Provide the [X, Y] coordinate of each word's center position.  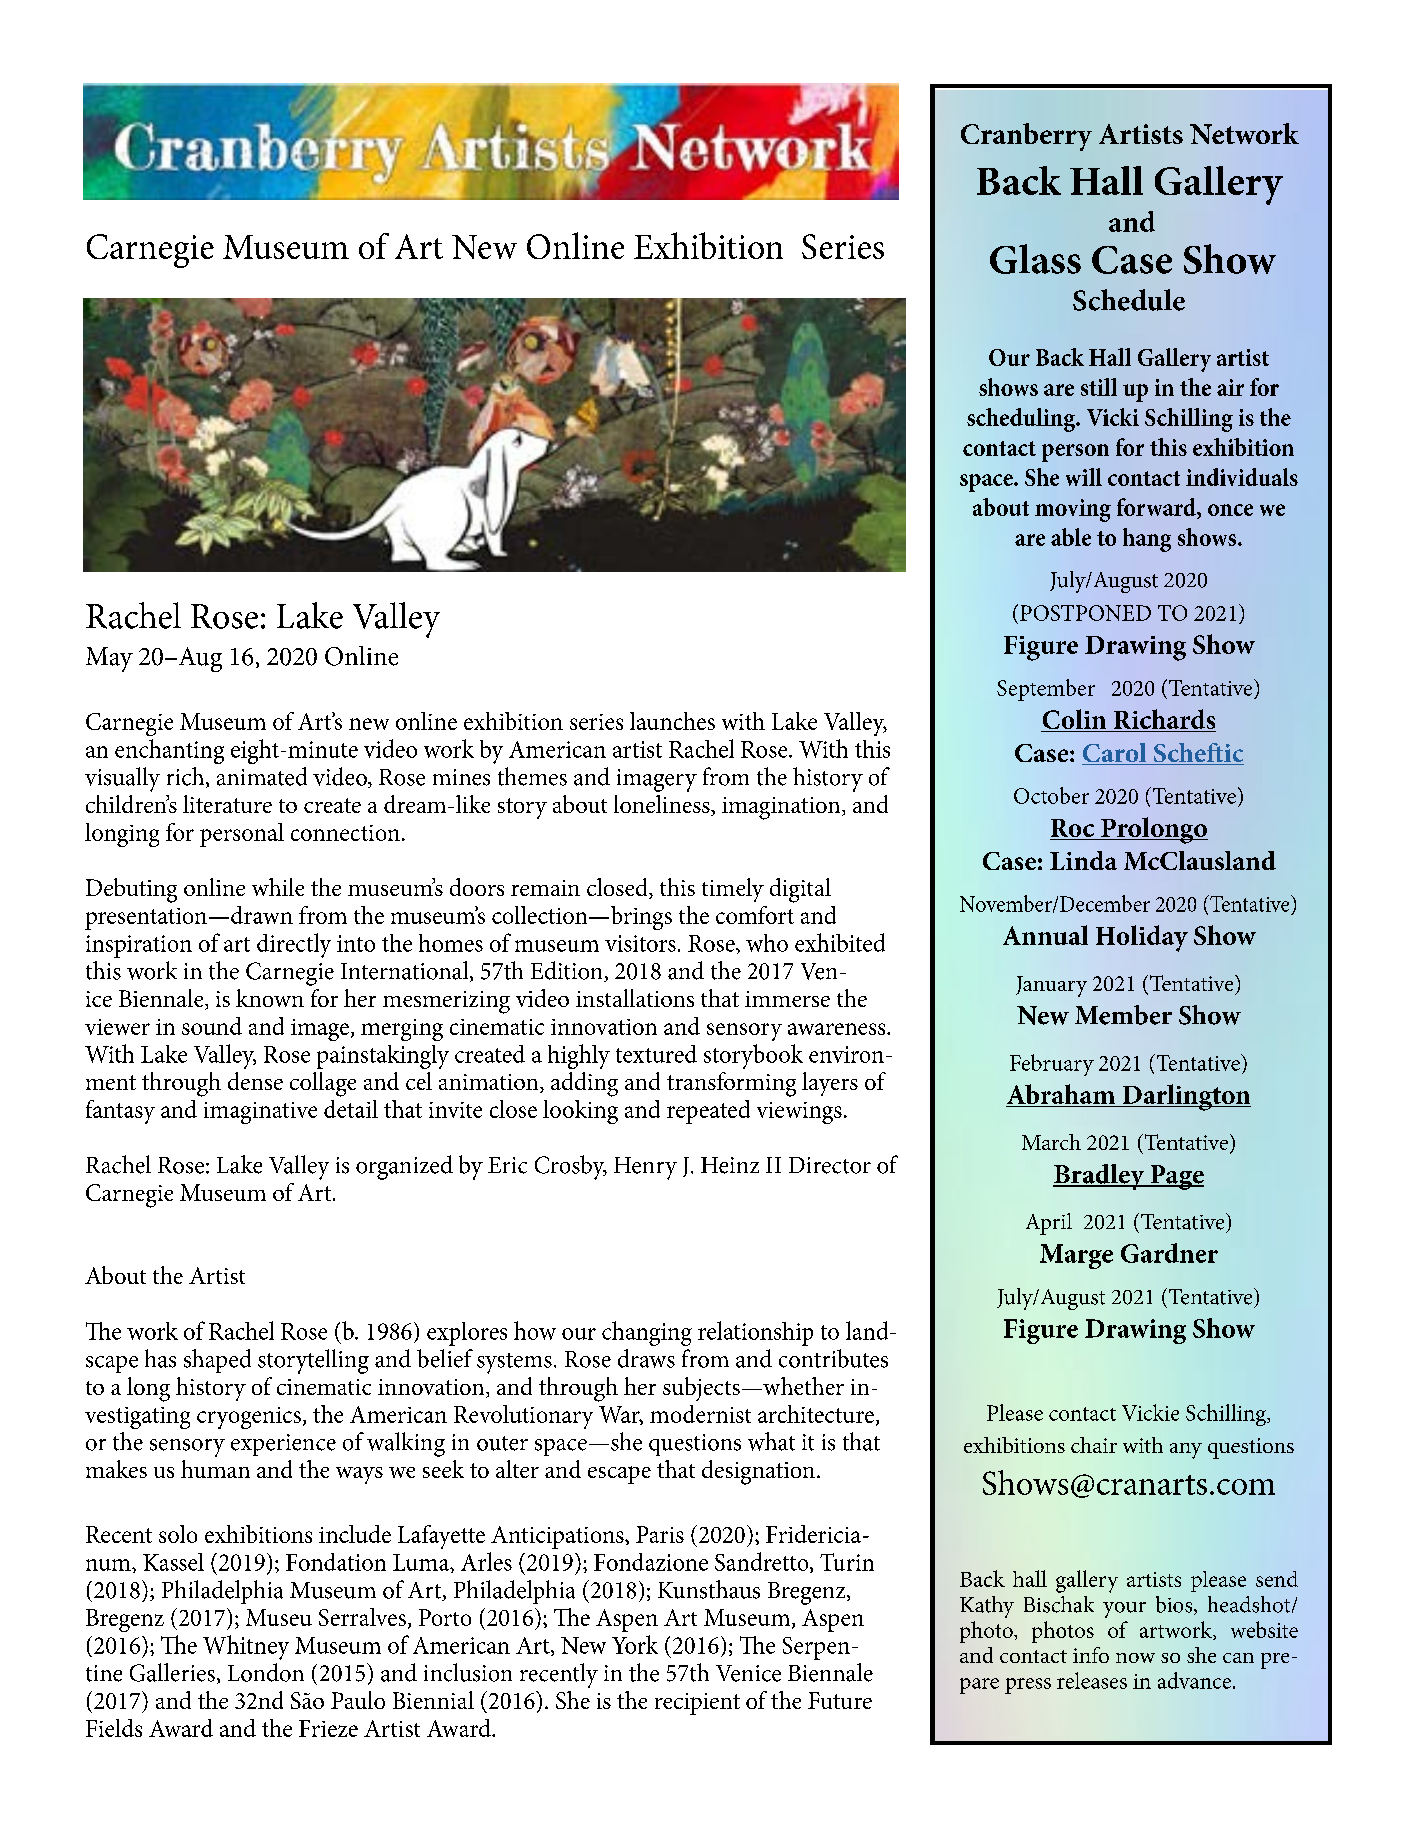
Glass [1035, 259]
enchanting [169, 751]
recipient [697, 1704]
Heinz [730, 1165]
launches [672, 721]
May [109, 659]
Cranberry [1026, 137]
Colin [1075, 720]
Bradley [1100, 1177]
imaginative [260, 1113]
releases [1092, 1680]
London [266, 1672]
